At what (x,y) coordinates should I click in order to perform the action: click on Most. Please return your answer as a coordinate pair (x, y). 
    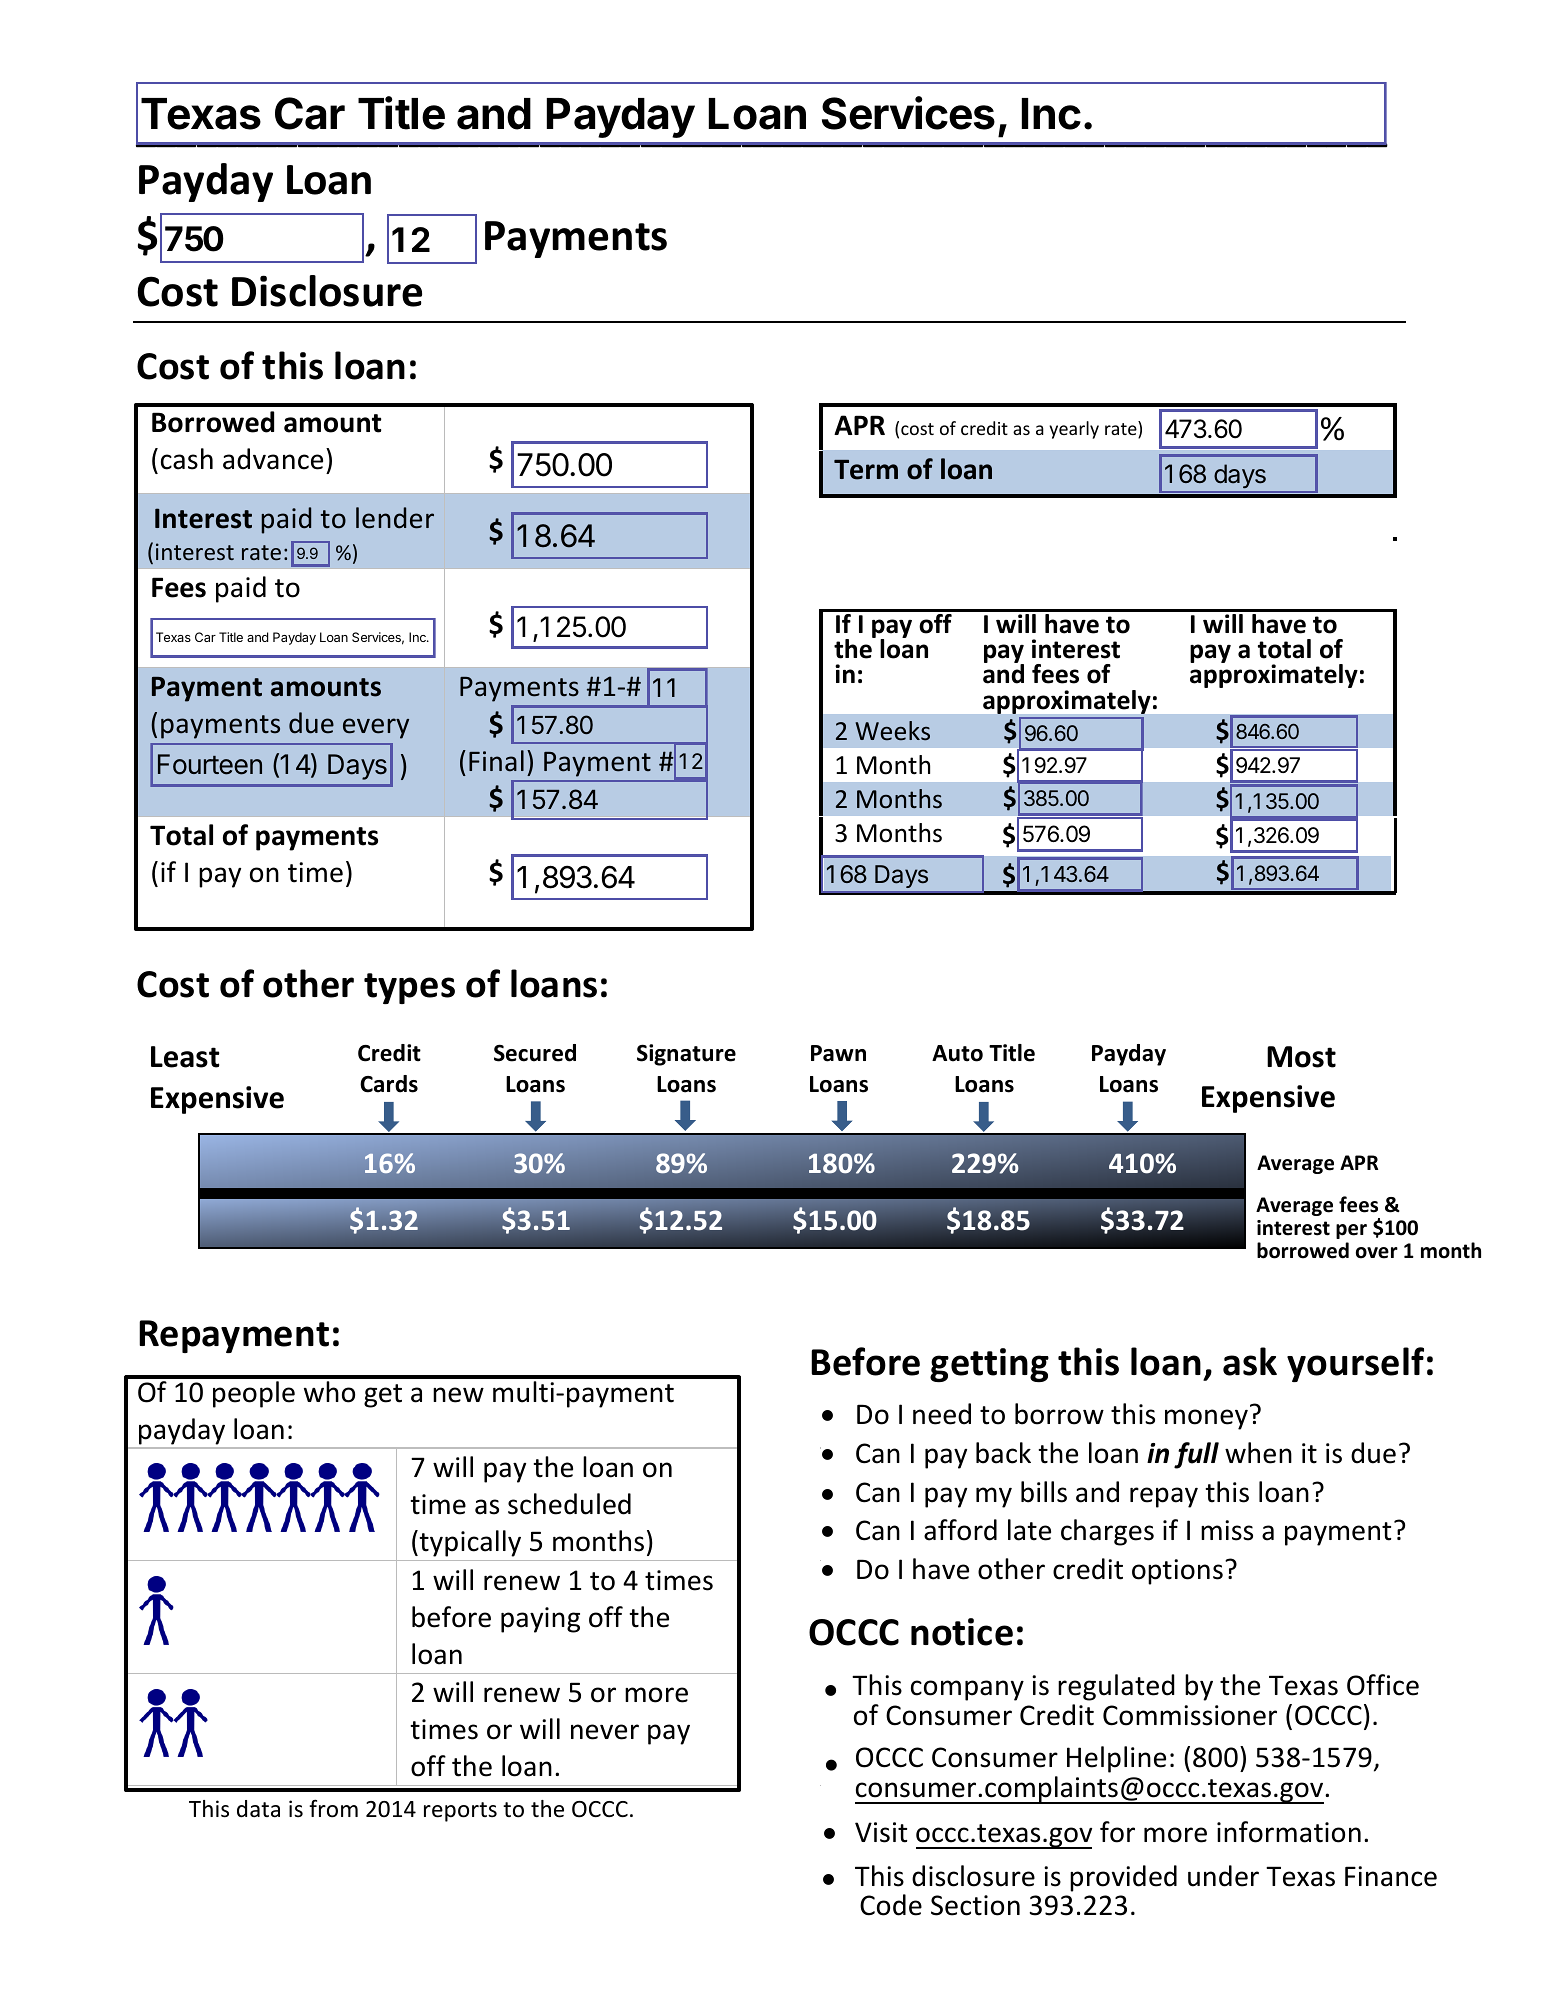
    Looking at the image, I should click on (1301, 1057).
